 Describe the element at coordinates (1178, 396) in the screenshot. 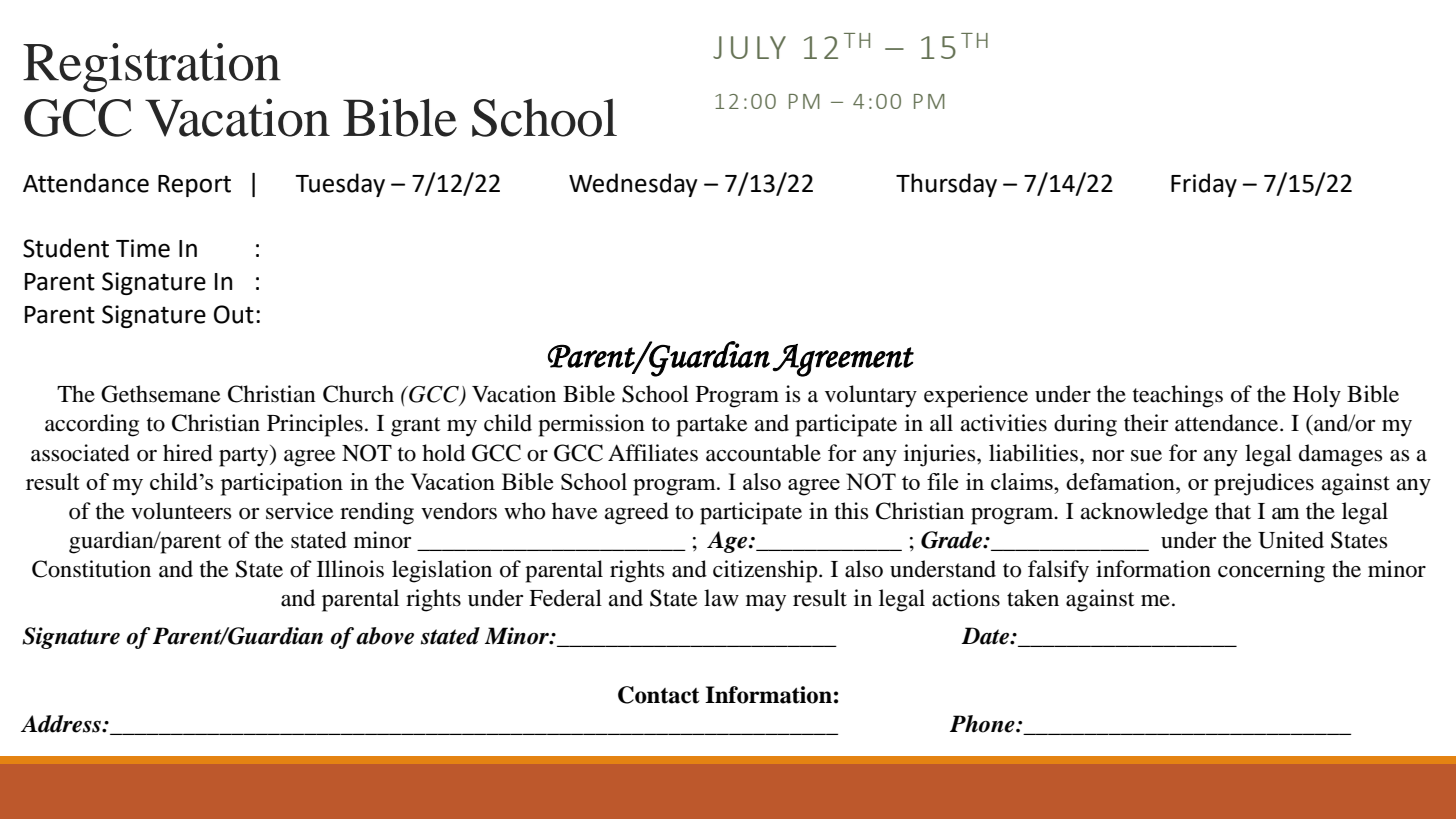

I see `teachings` at that location.
